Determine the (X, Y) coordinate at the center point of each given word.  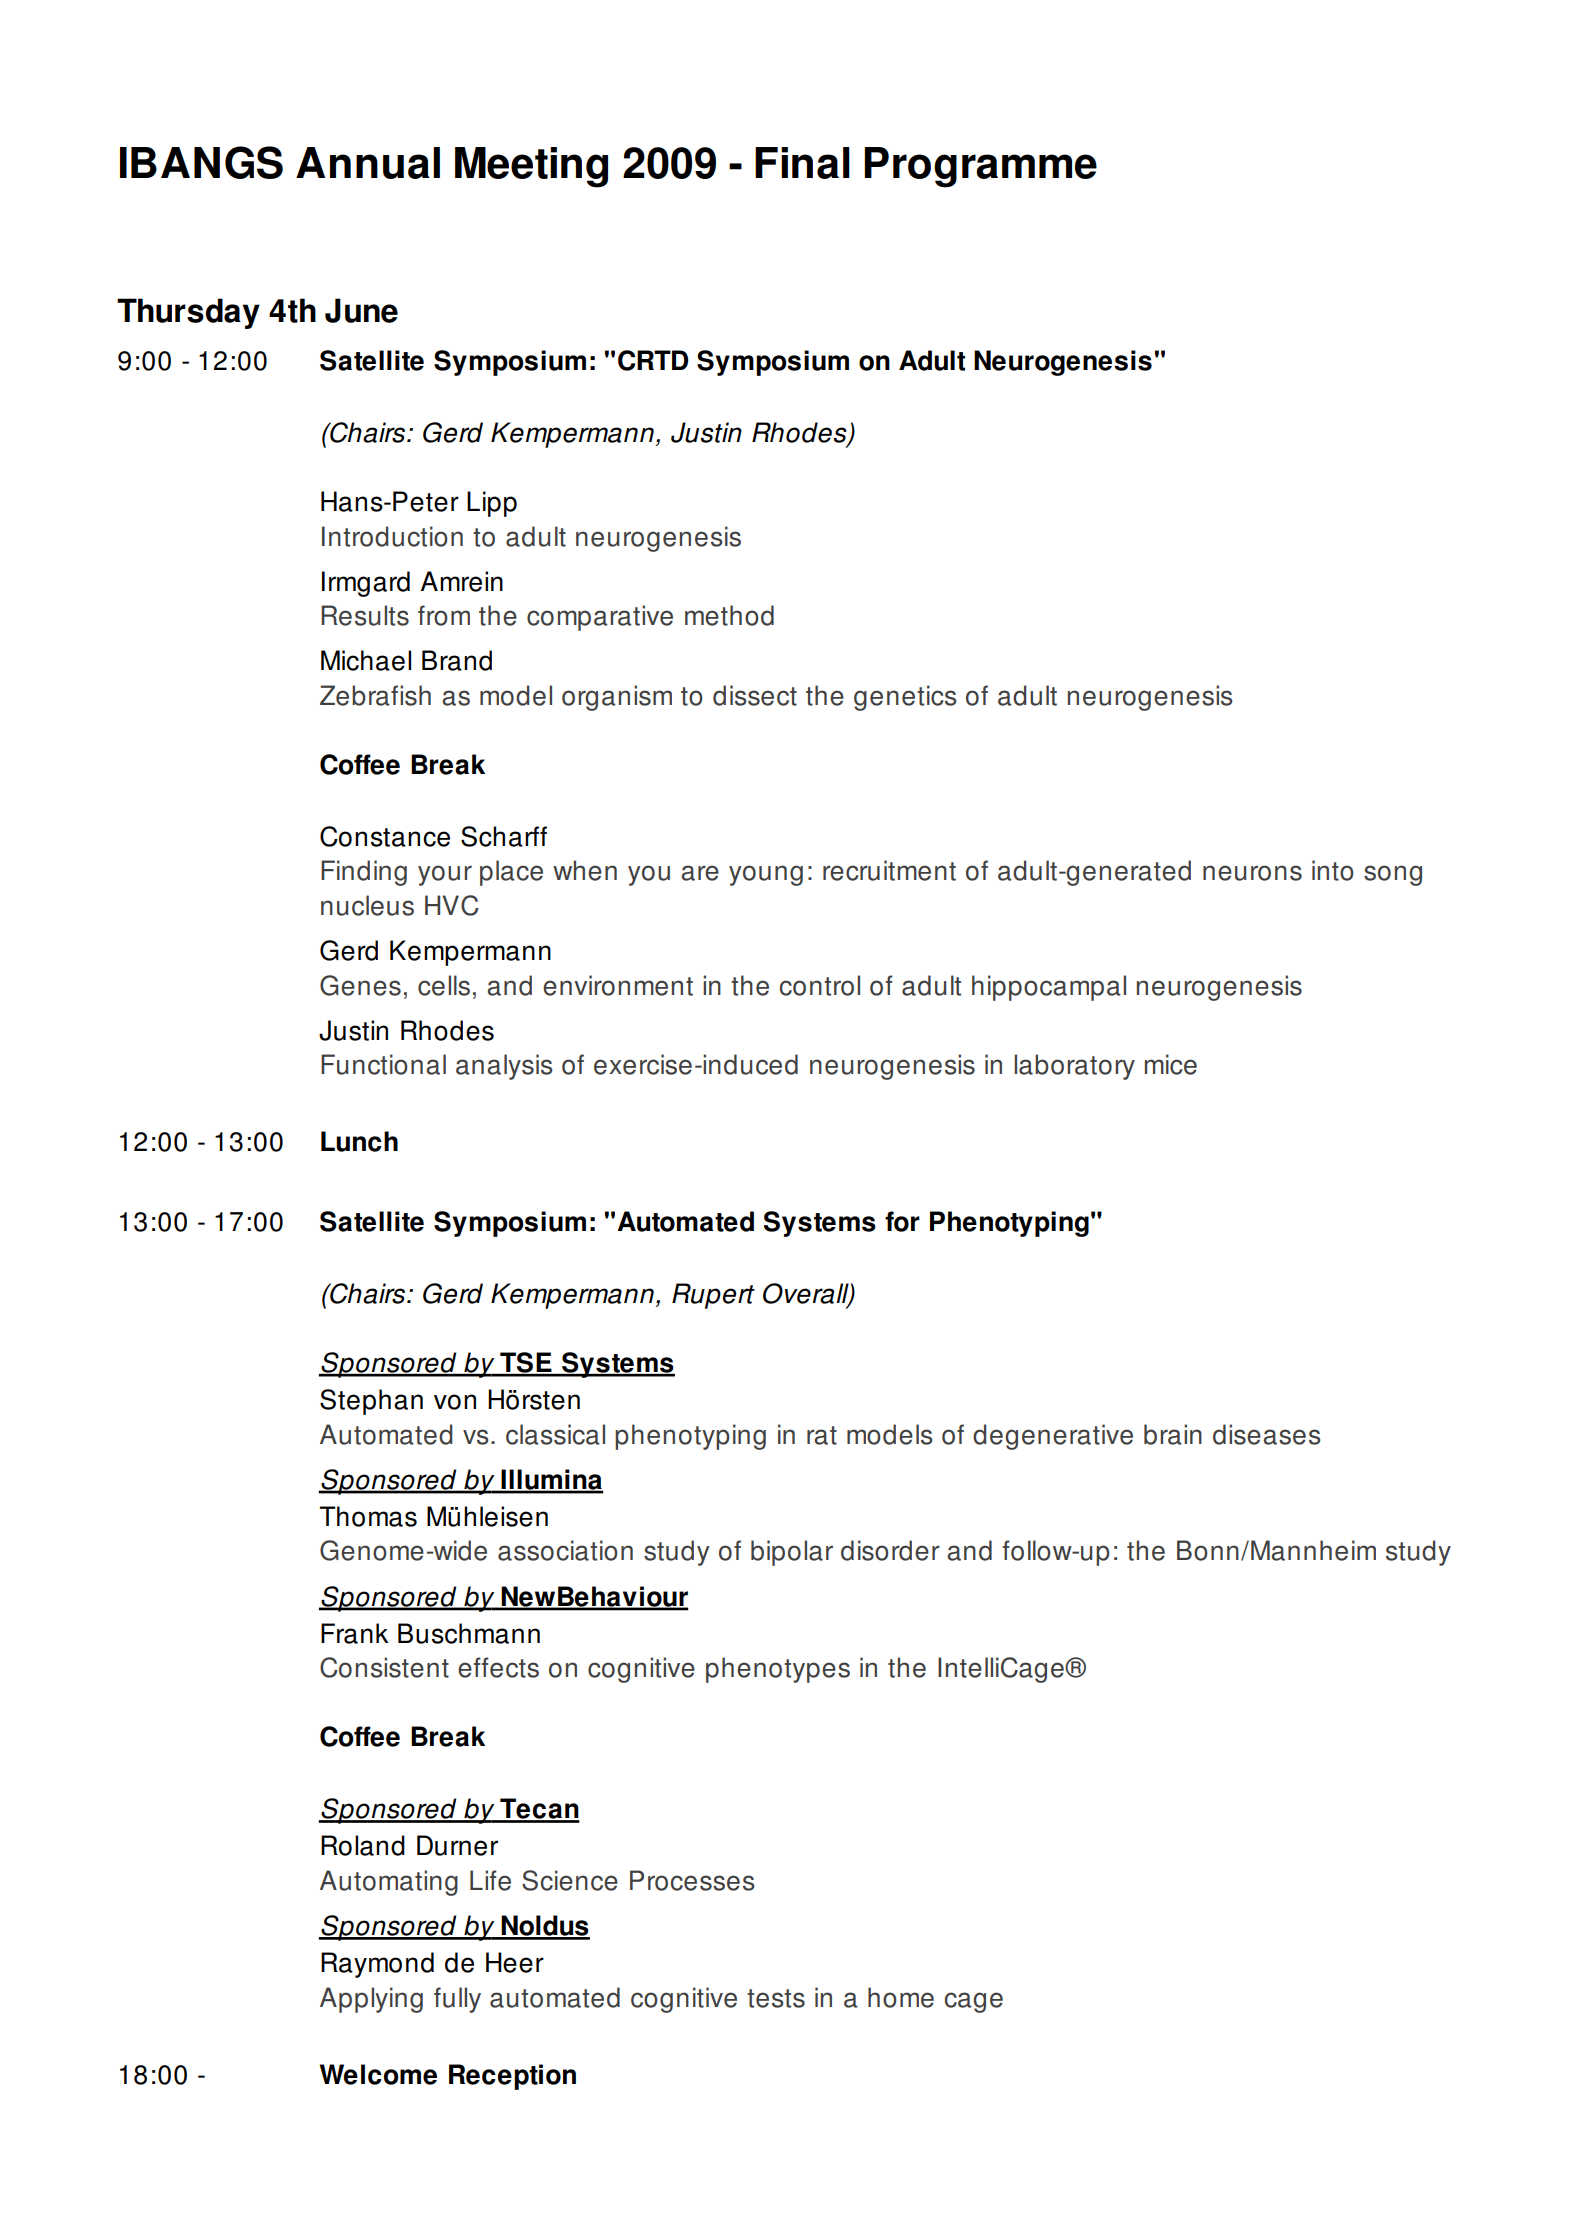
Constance (385, 836)
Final (802, 163)
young (766, 875)
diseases (1267, 1434)
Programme (980, 167)
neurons (1252, 873)
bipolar (792, 1553)
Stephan (371, 1402)
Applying (371, 2000)
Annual (368, 163)
